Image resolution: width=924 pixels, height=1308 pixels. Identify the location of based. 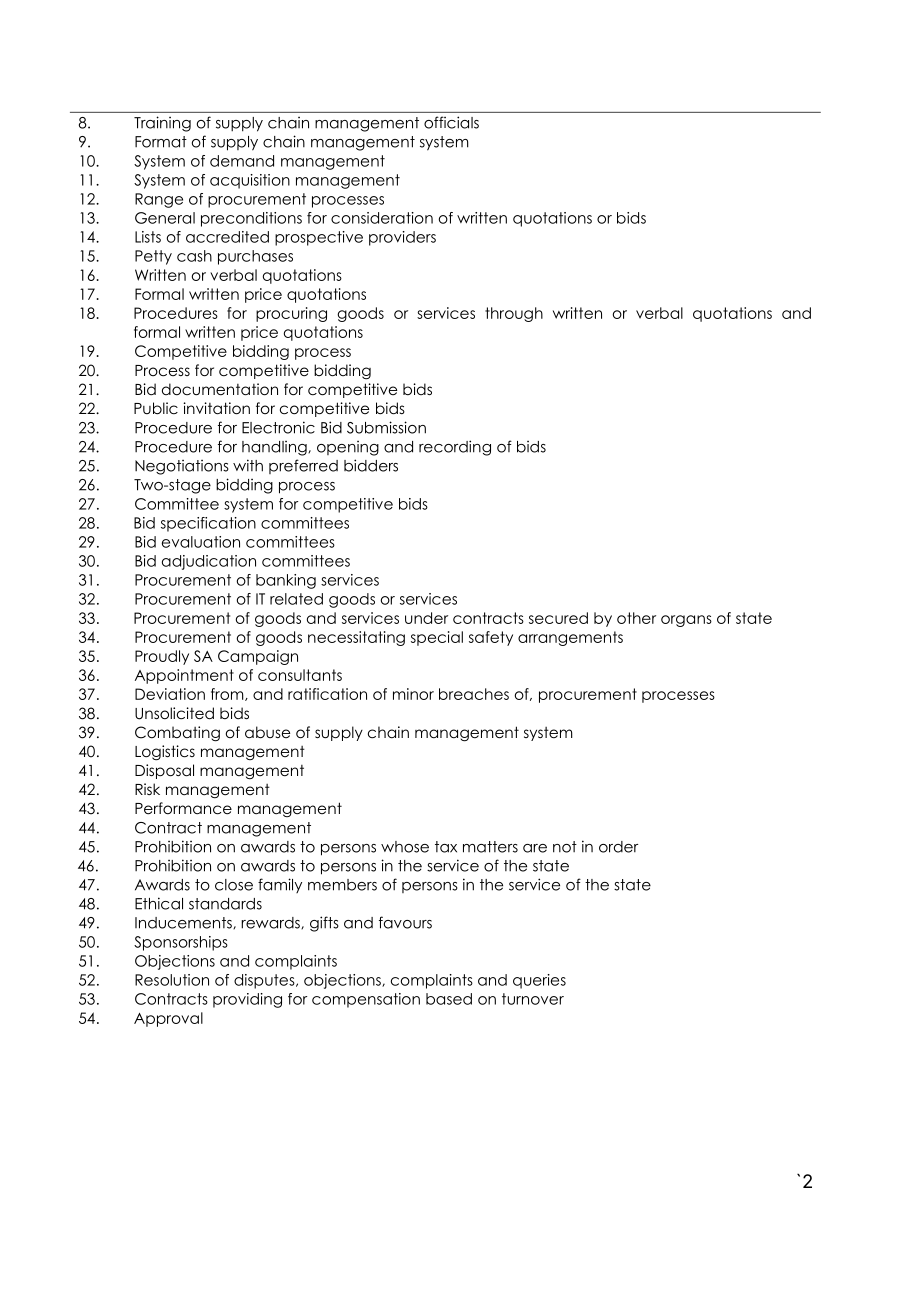
(449, 999).
